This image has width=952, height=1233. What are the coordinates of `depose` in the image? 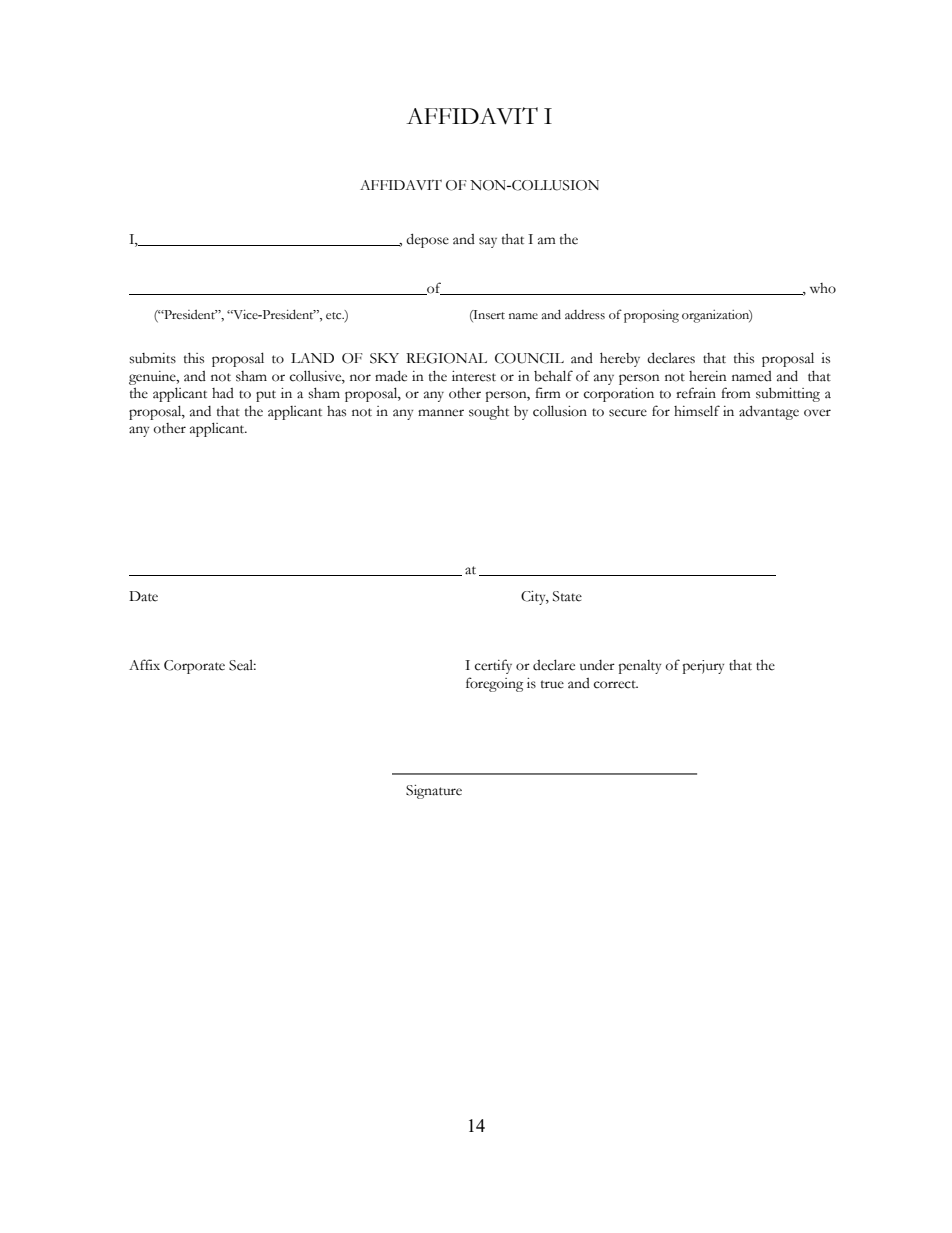 It's located at (427, 240).
